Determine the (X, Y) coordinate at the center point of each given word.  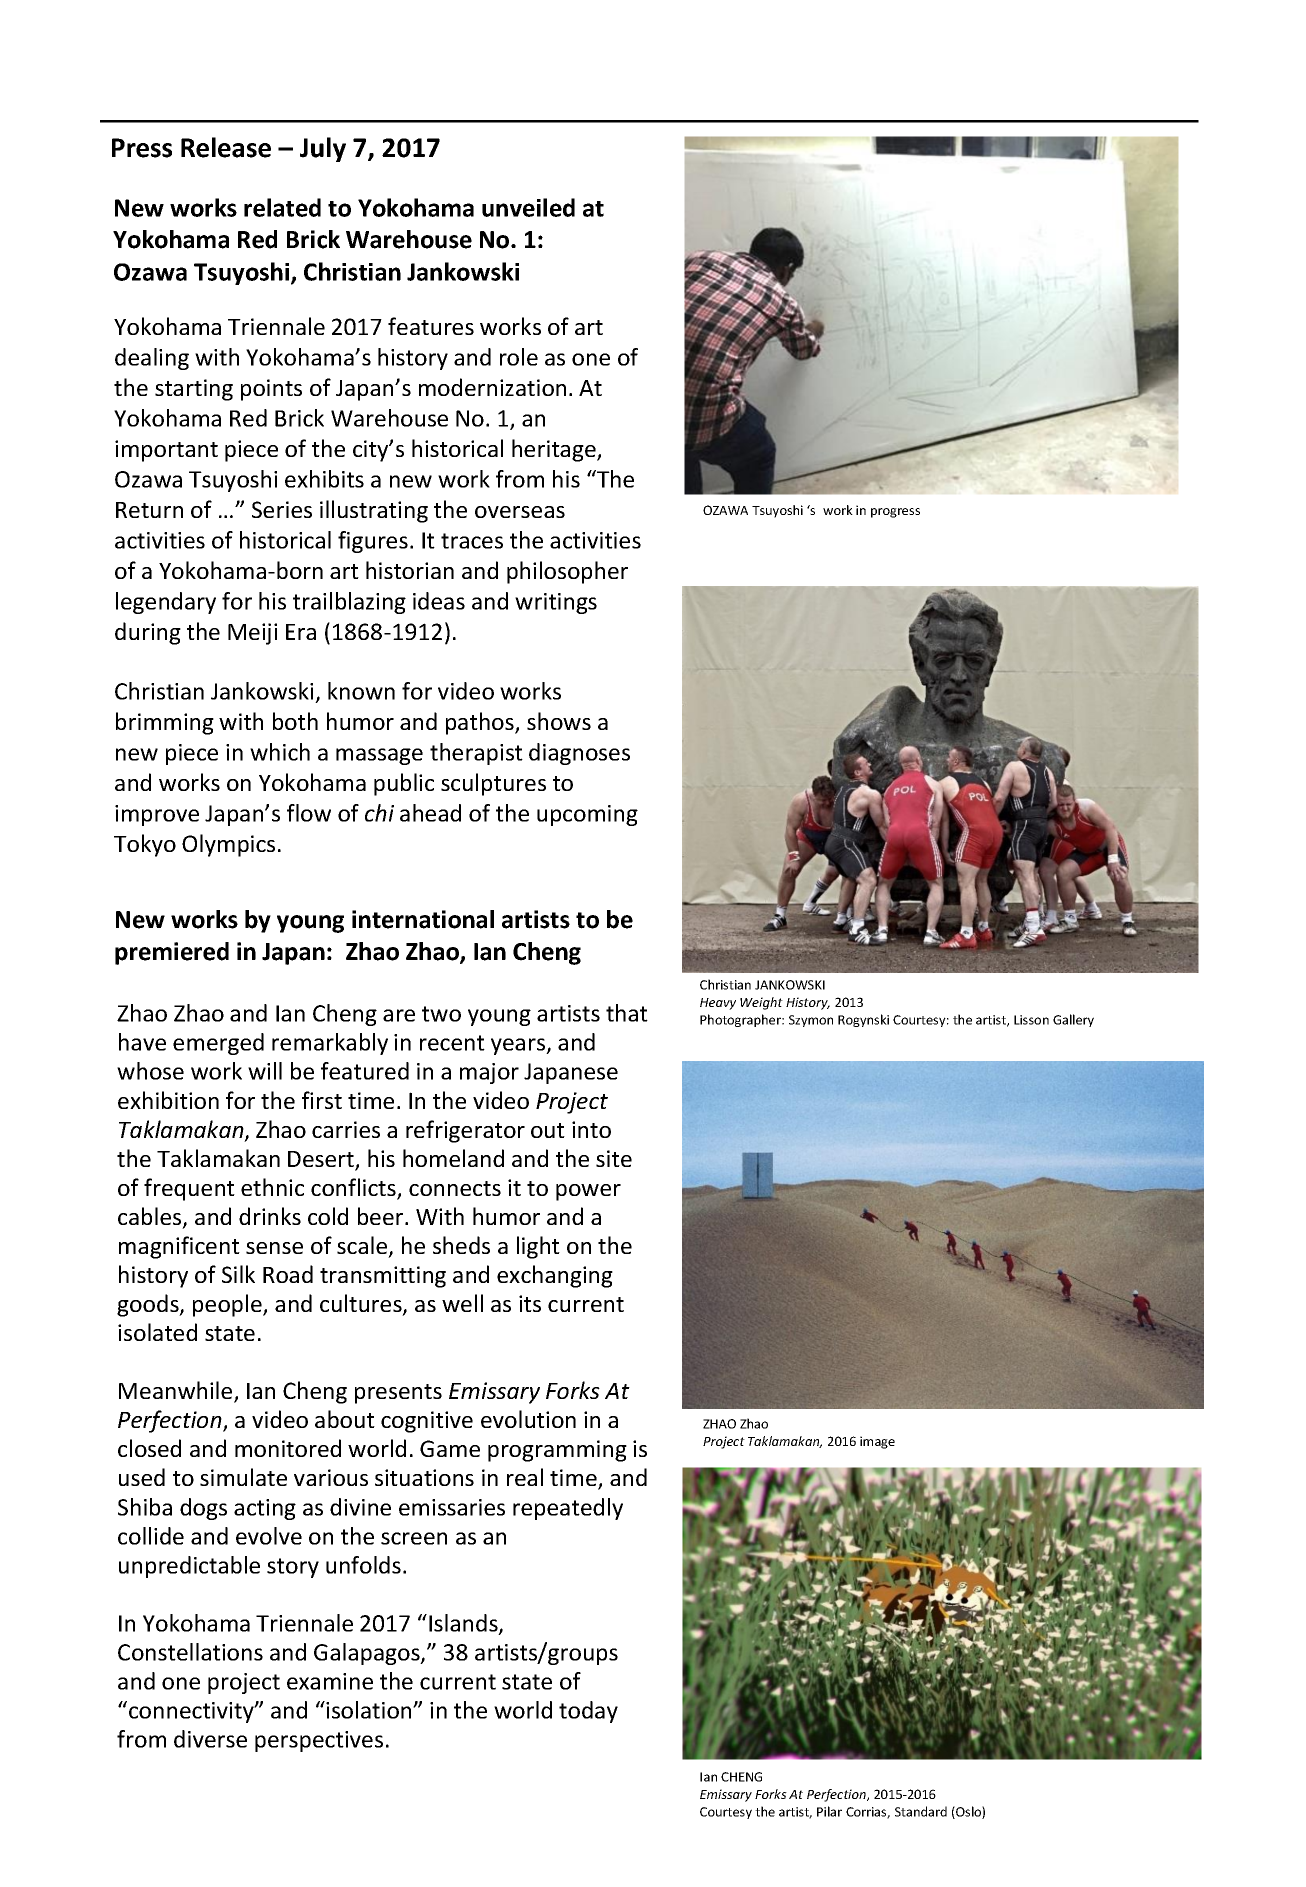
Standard (921, 1811)
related (282, 207)
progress (895, 513)
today (588, 1712)
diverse (210, 1739)
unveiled (528, 207)
